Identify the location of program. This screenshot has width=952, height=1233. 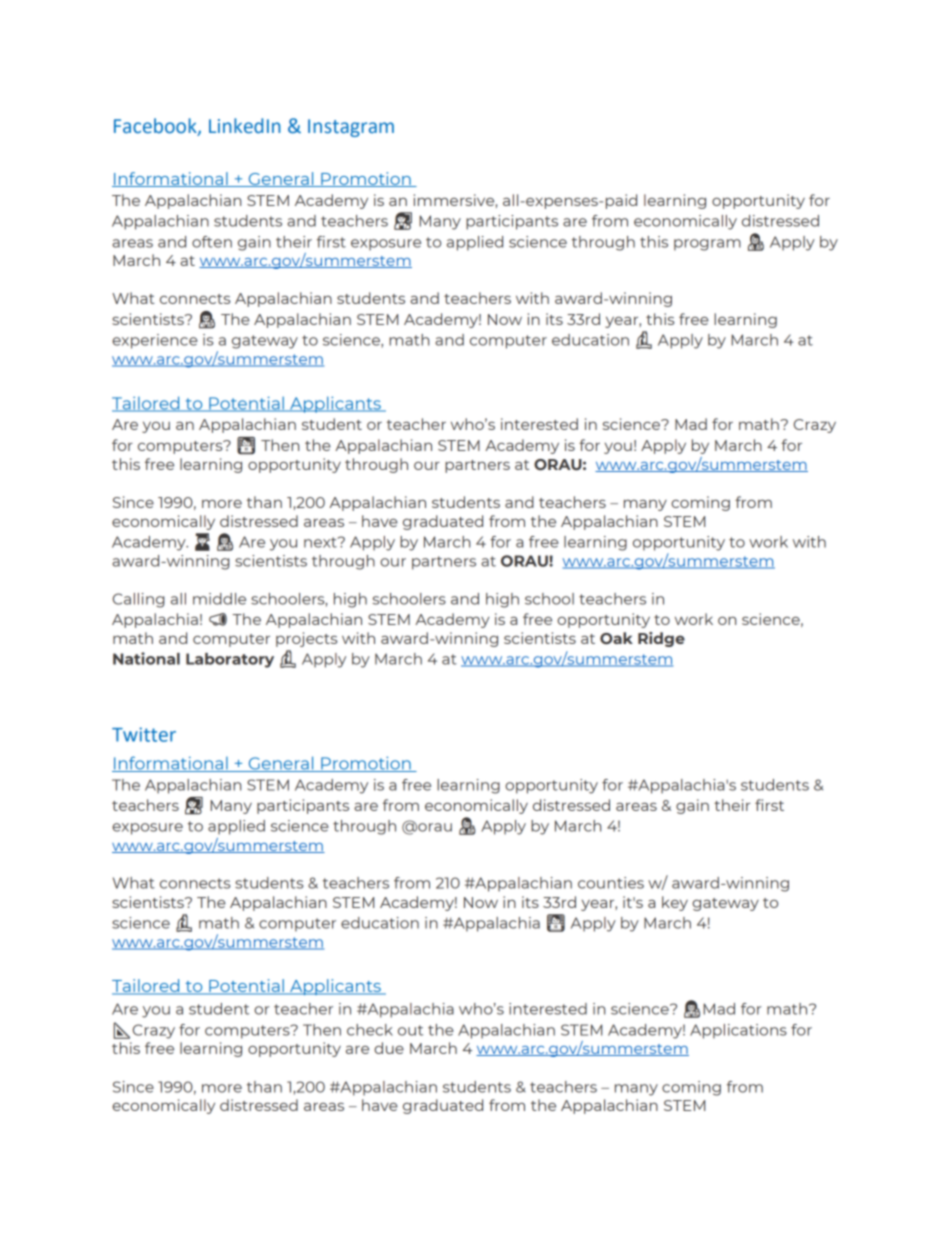
(707, 245).
